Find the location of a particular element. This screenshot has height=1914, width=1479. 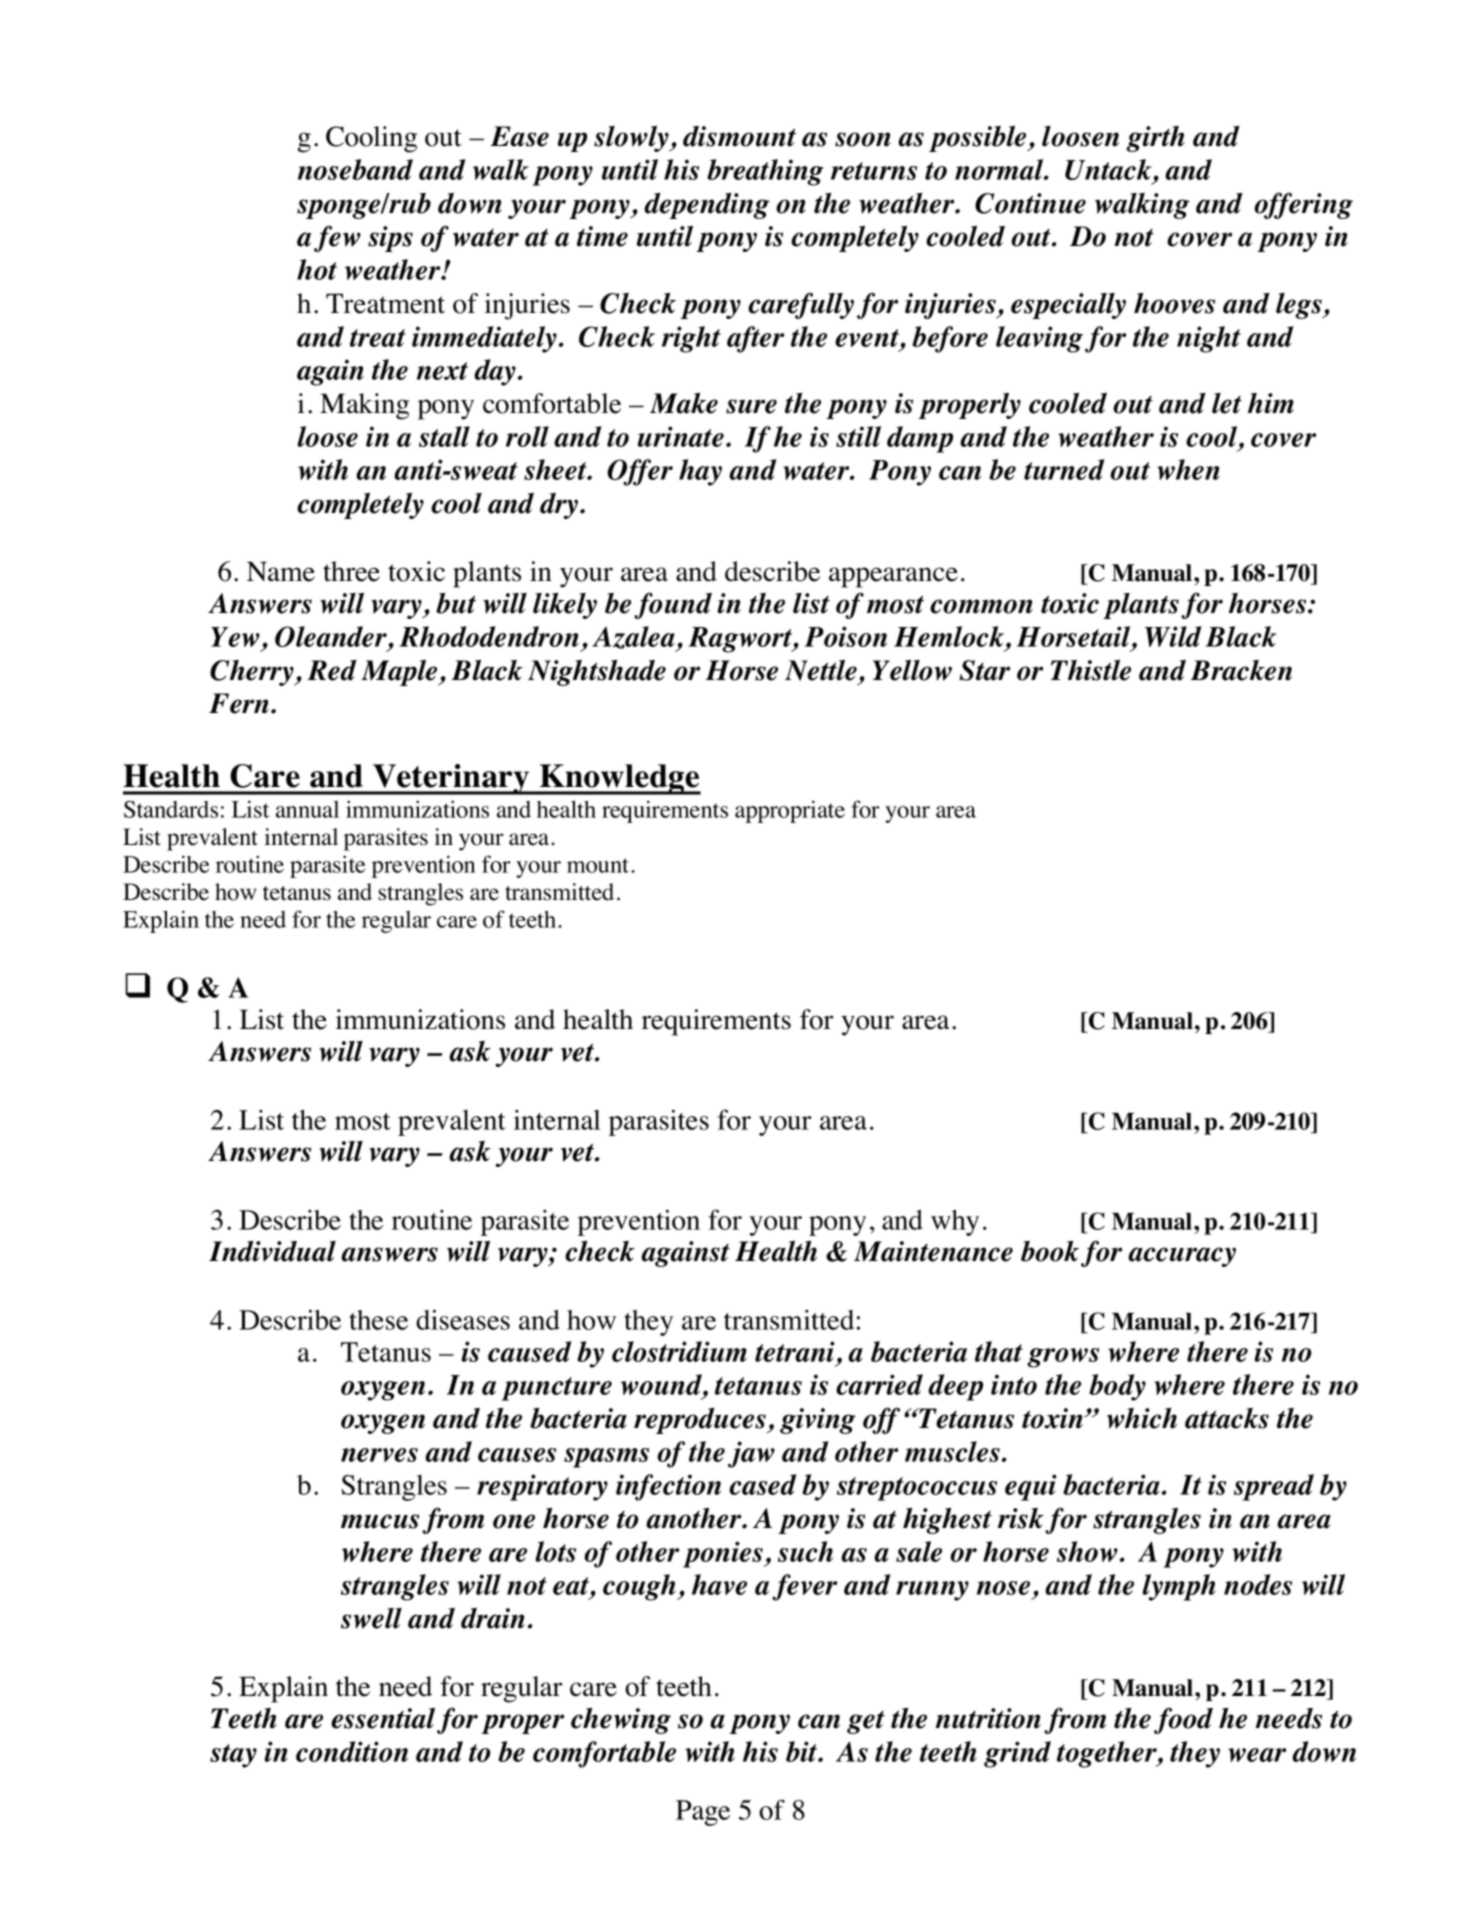

clostridium is located at coordinates (679, 1351).
